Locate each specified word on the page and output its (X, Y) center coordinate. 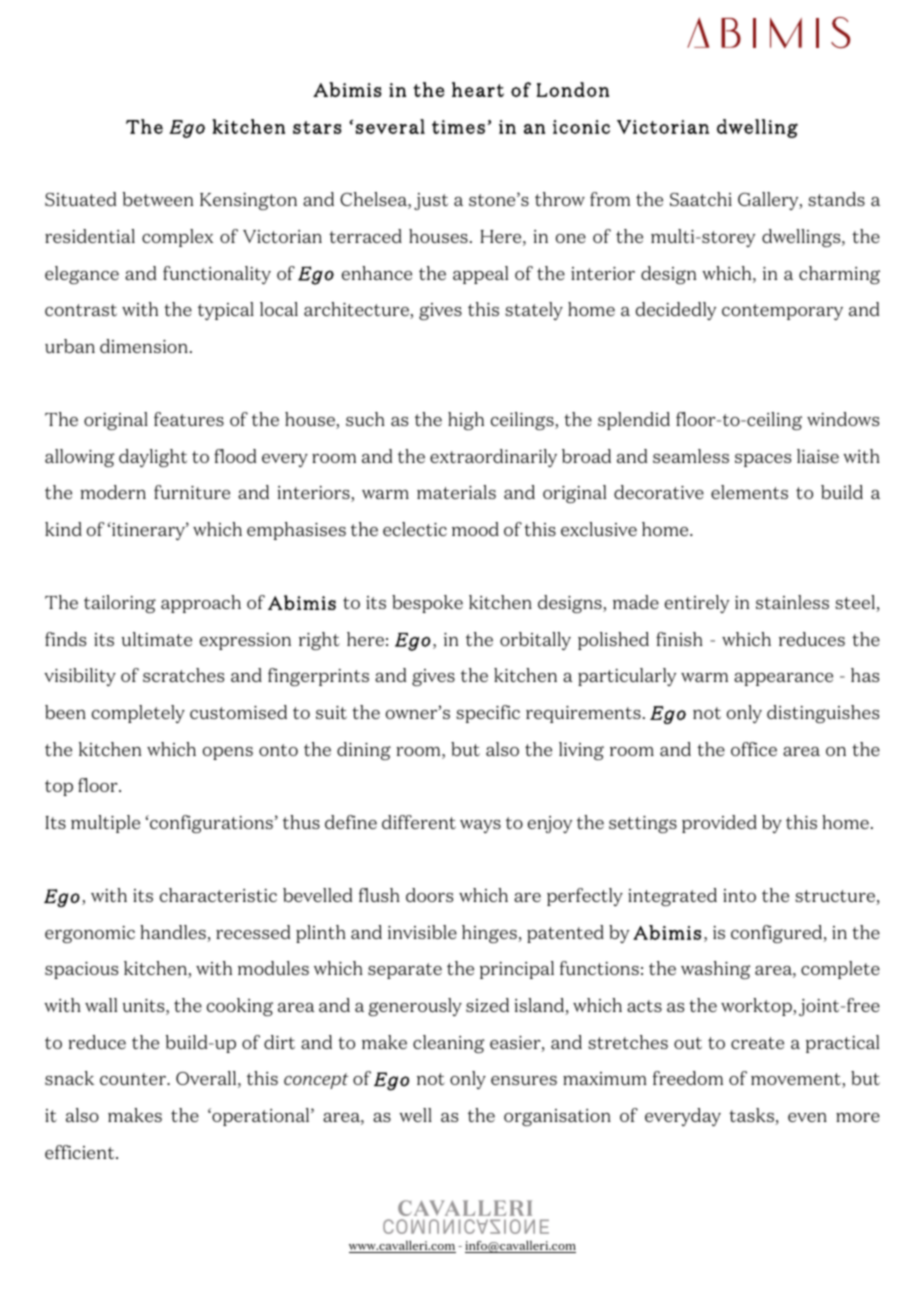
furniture (192, 492)
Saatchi (701, 199)
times (458, 127)
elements (749, 492)
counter (134, 1079)
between (158, 199)
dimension (144, 346)
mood (475, 529)
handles (174, 933)
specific (488, 714)
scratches (183, 675)
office (754, 749)
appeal (480, 275)
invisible (422, 932)
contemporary (782, 312)
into (739, 895)
